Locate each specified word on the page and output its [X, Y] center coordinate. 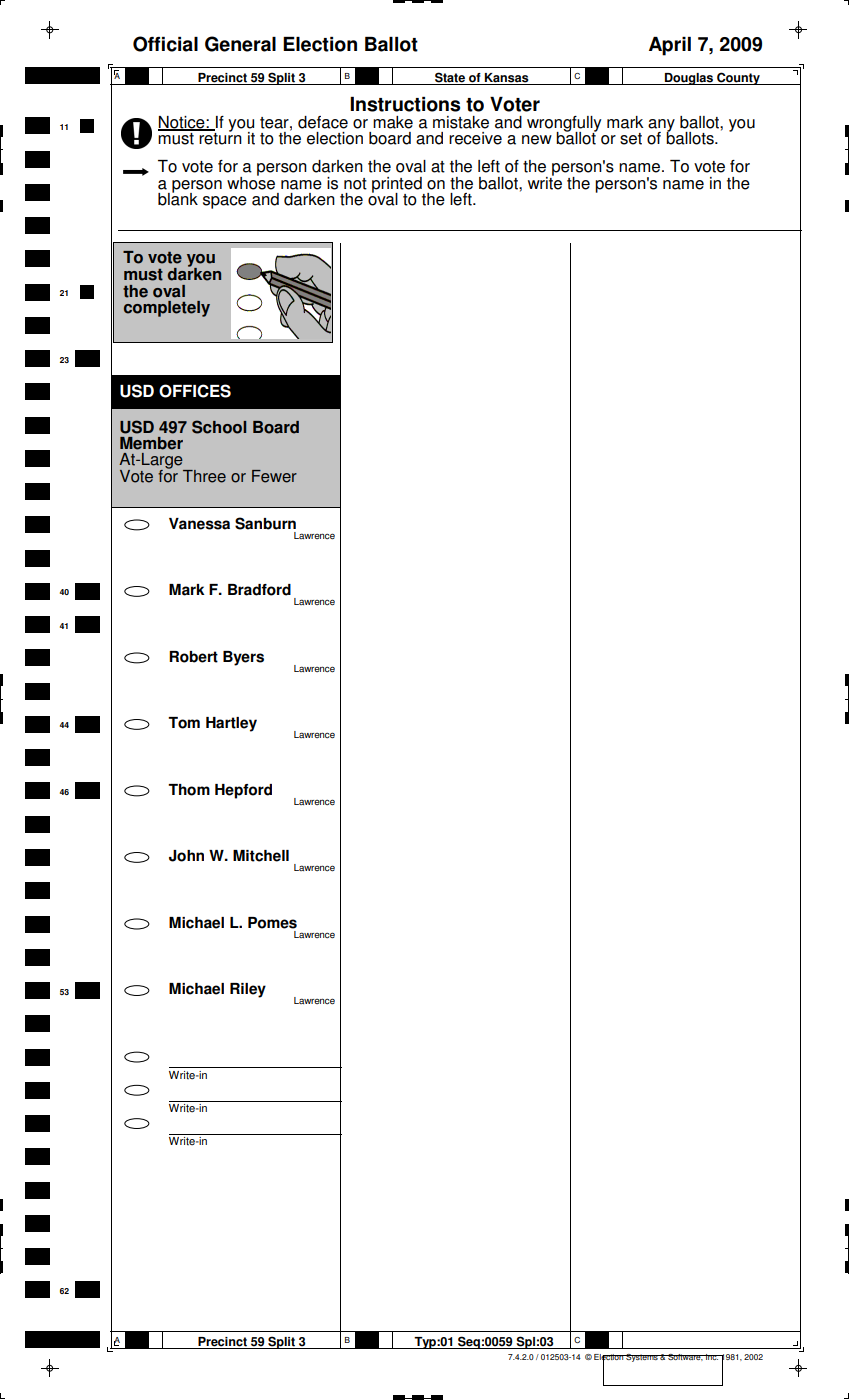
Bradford [259, 590]
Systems [642, 1358]
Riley [248, 990]
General [240, 44]
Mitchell [261, 856]
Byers [243, 658]
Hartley [231, 724]
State [450, 78]
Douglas [689, 79]
